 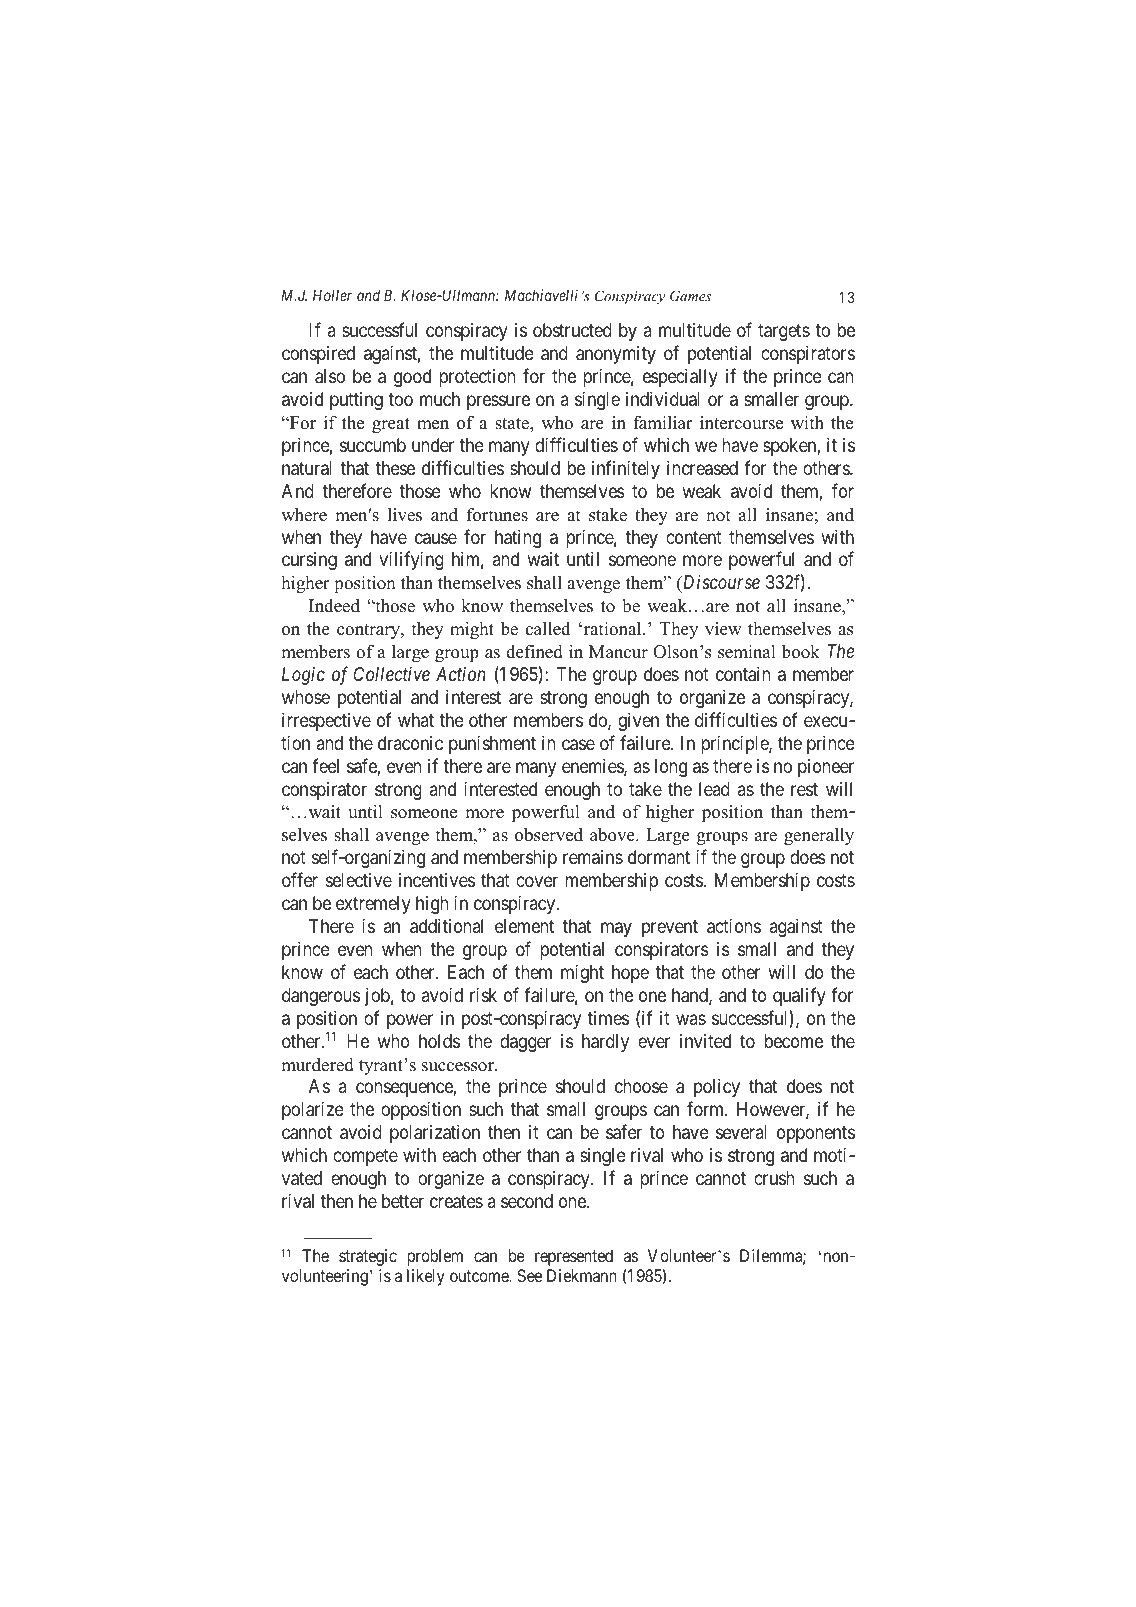 What do you see at coordinates (518, 539) in the image?
I see `hating` at bounding box center [518, 539].
